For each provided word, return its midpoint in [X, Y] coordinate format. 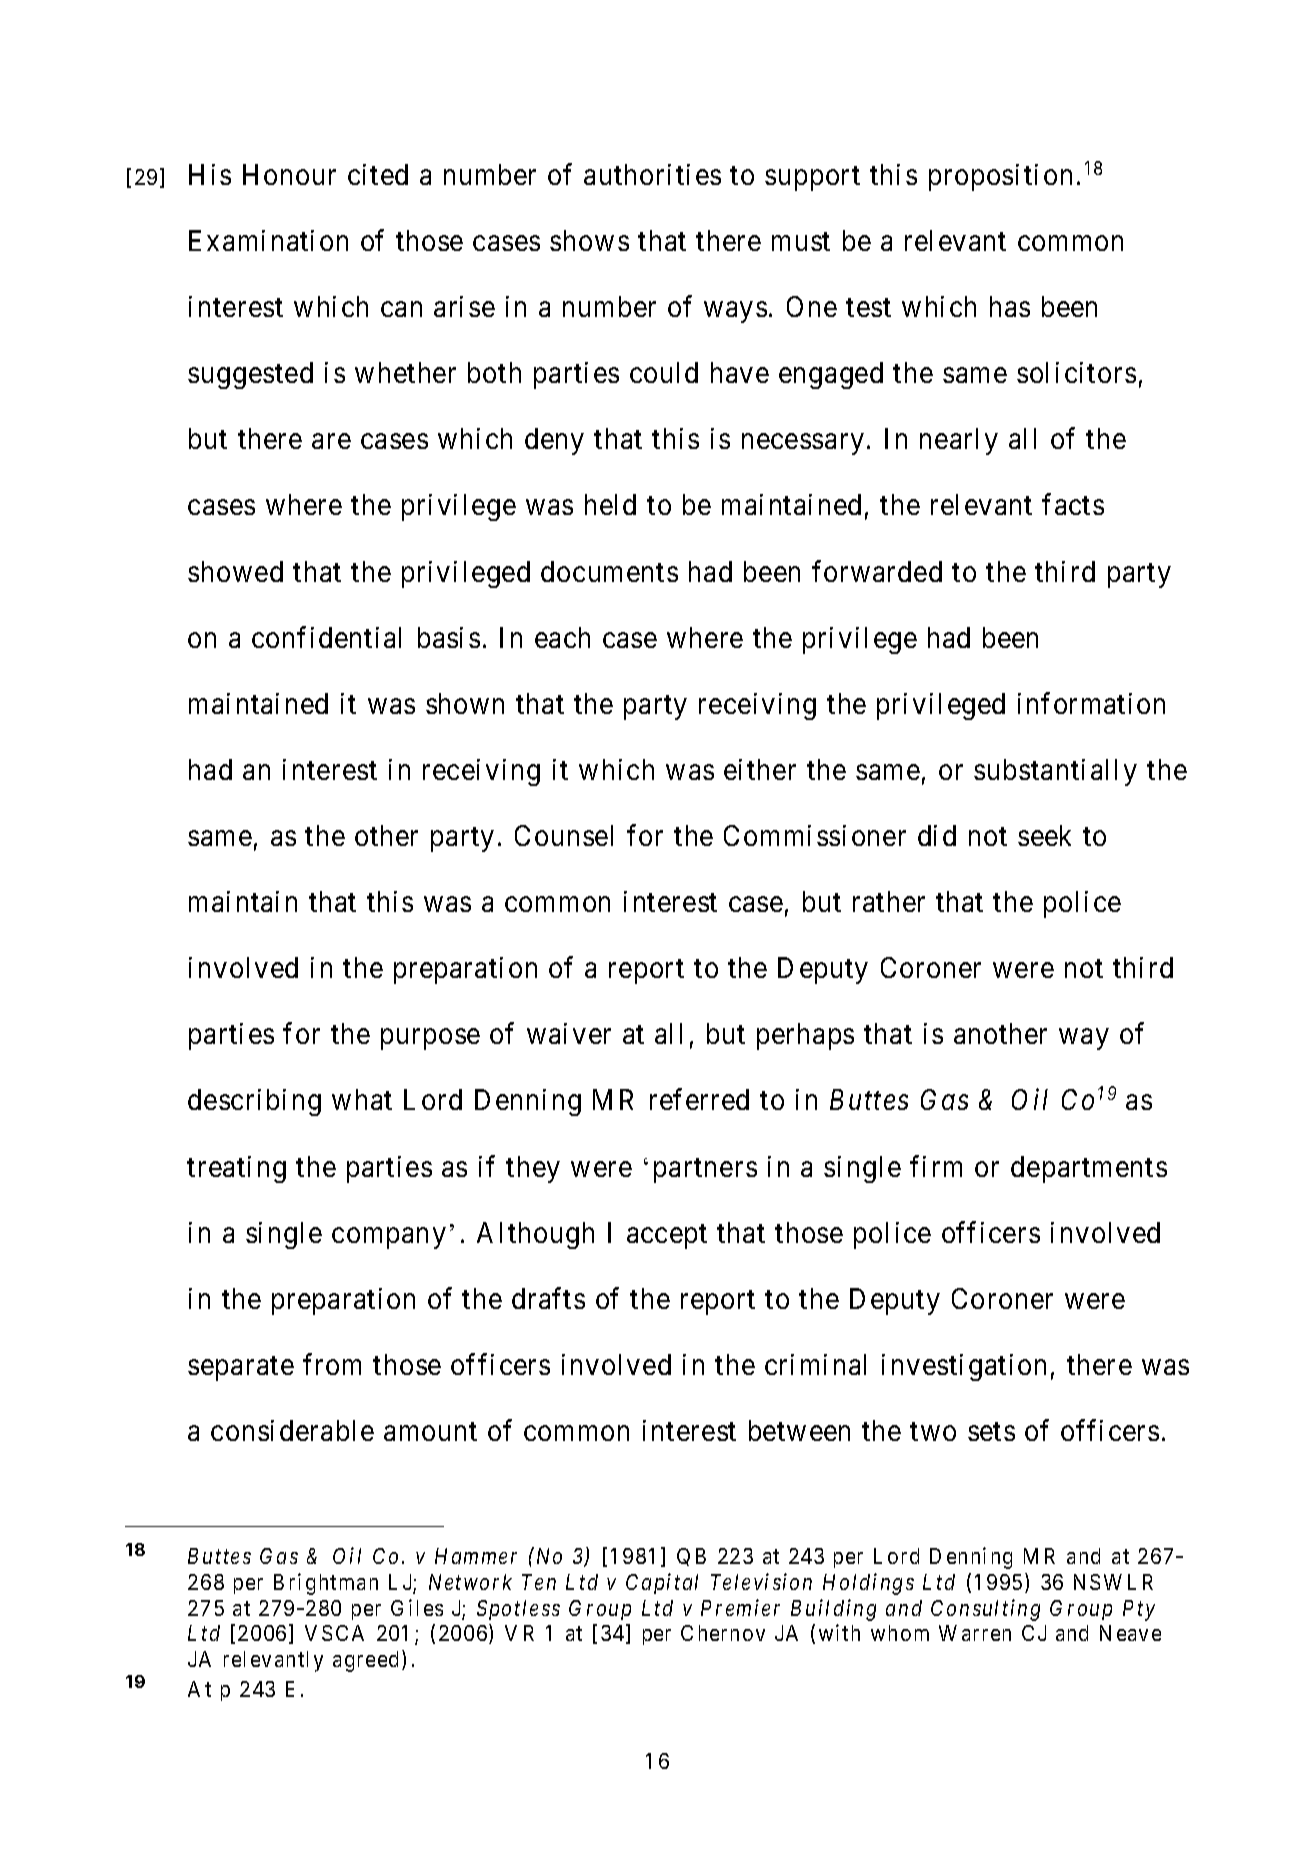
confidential [326, 637]
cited [378, 174]
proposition [1000, 177]
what [362, 1099]
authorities [652, 174]
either [760, 769]
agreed [365, 1661]
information [1091, 703]
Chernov [723, 1633]
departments [1089, 1169]
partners [705, 1170]
